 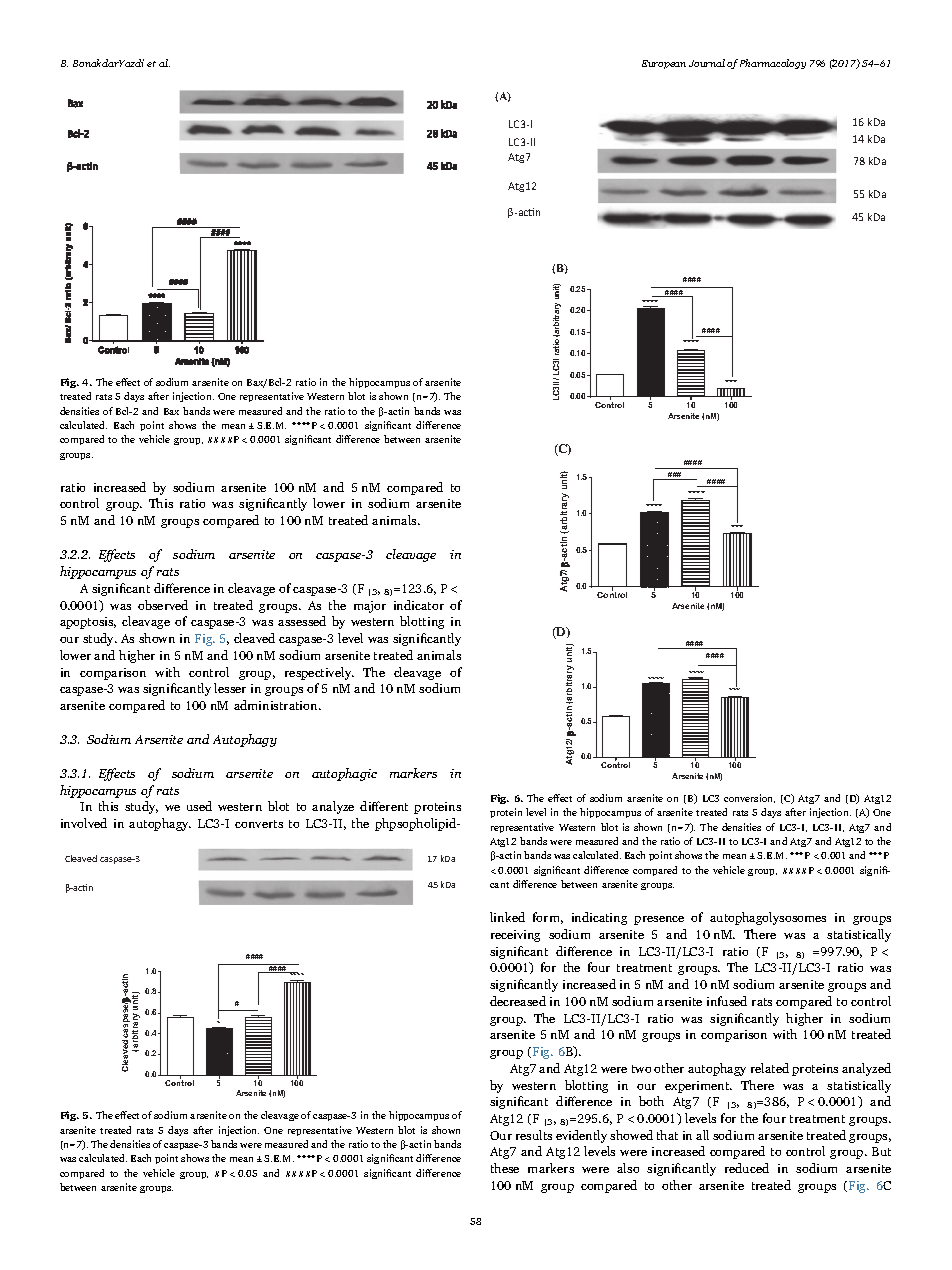 What do you see at coordinates (534, 1135) in the screenshot?
I see `results` at bounding box center [534, 1135].
